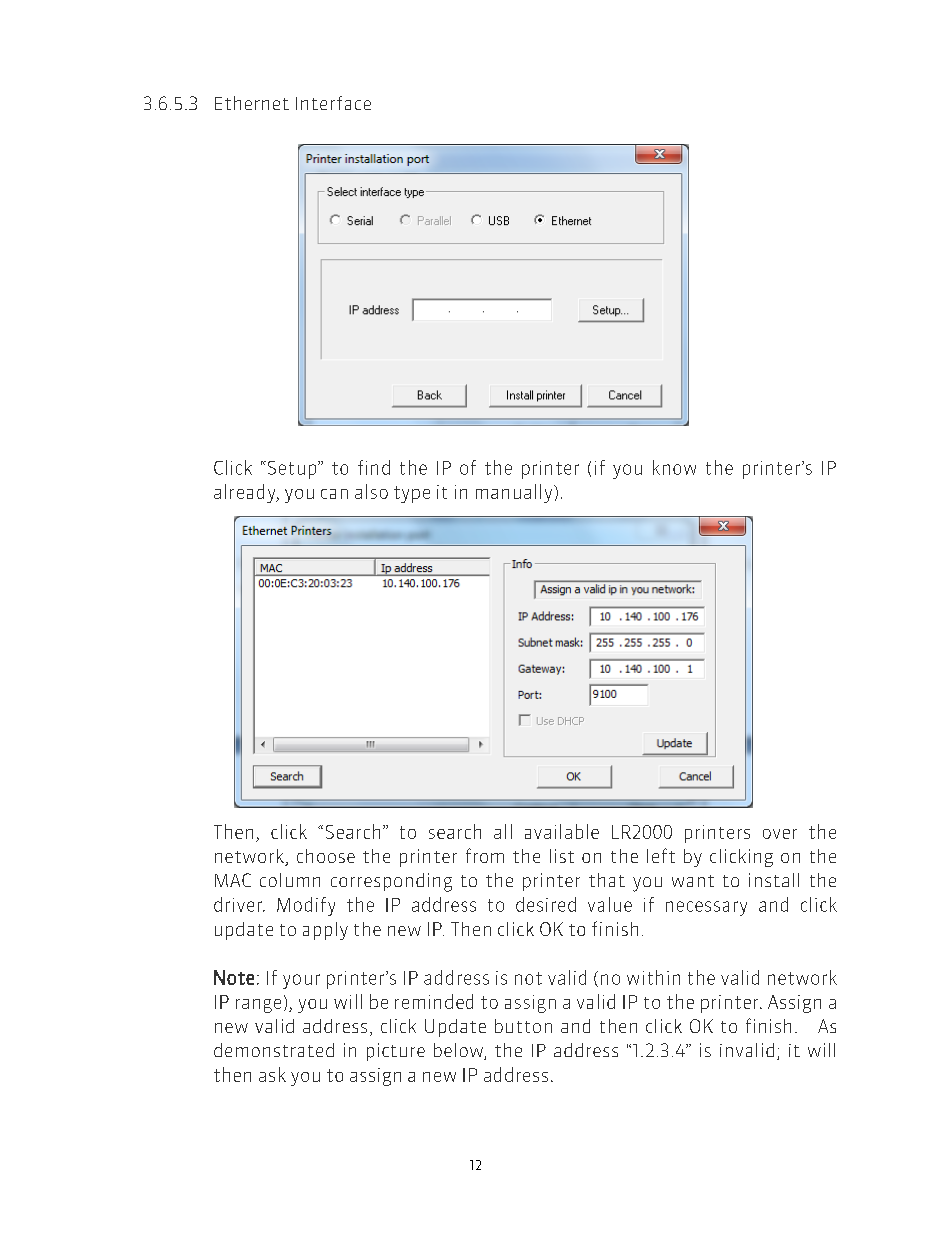 The height and width of the screenshot is (1233, 952). What do you see at coordinates (333, 103) in the screenshot?
I see `Interface` at bounding box center [333, 103].
